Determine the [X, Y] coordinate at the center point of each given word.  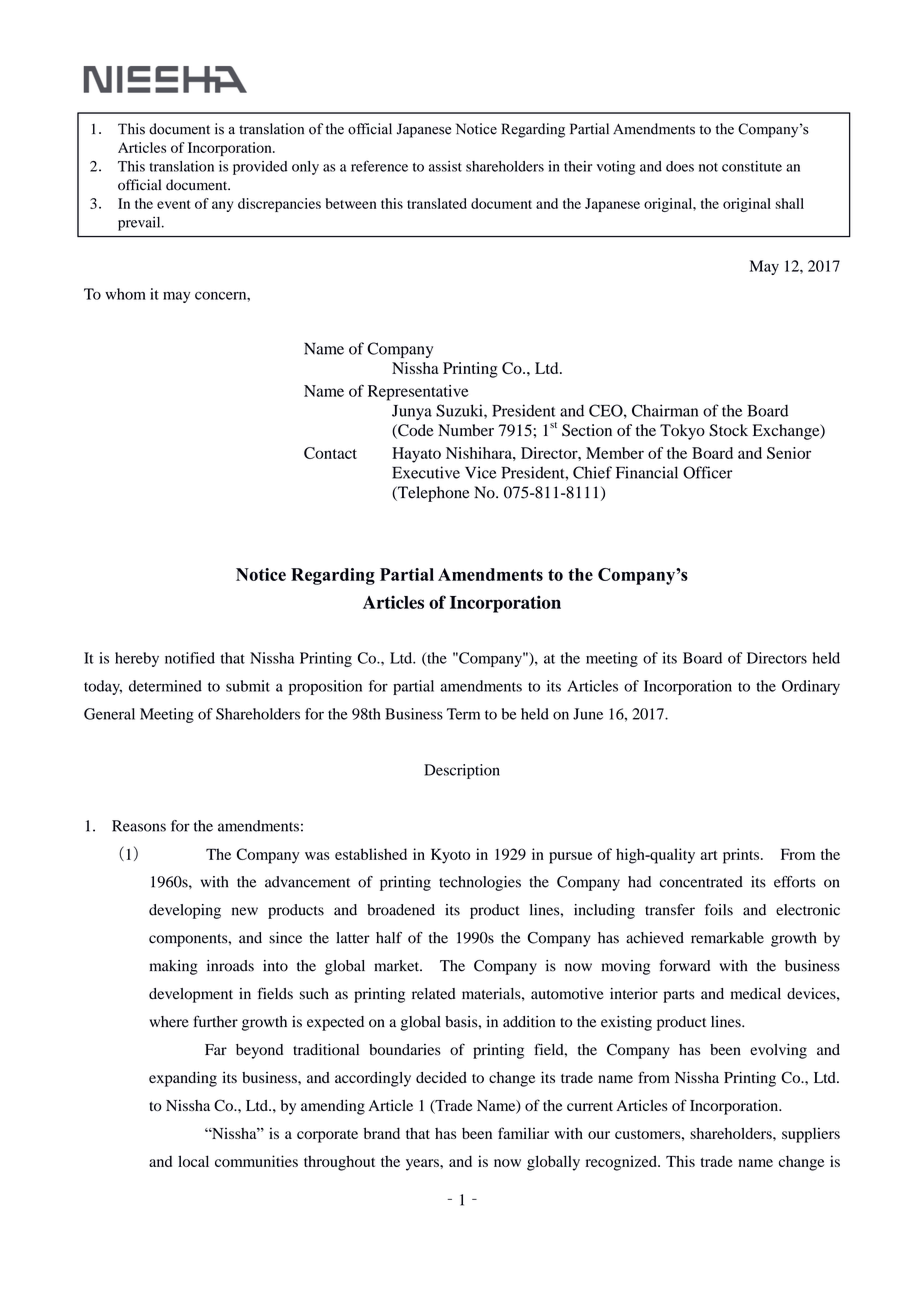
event [174, 204]
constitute [752, 166]
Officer [707, 472]
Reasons [139, 826]
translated [437, 203]
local [193, 1161]
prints [742, 856]
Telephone [433, 494]
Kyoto [450, 856]
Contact [330, 453]
